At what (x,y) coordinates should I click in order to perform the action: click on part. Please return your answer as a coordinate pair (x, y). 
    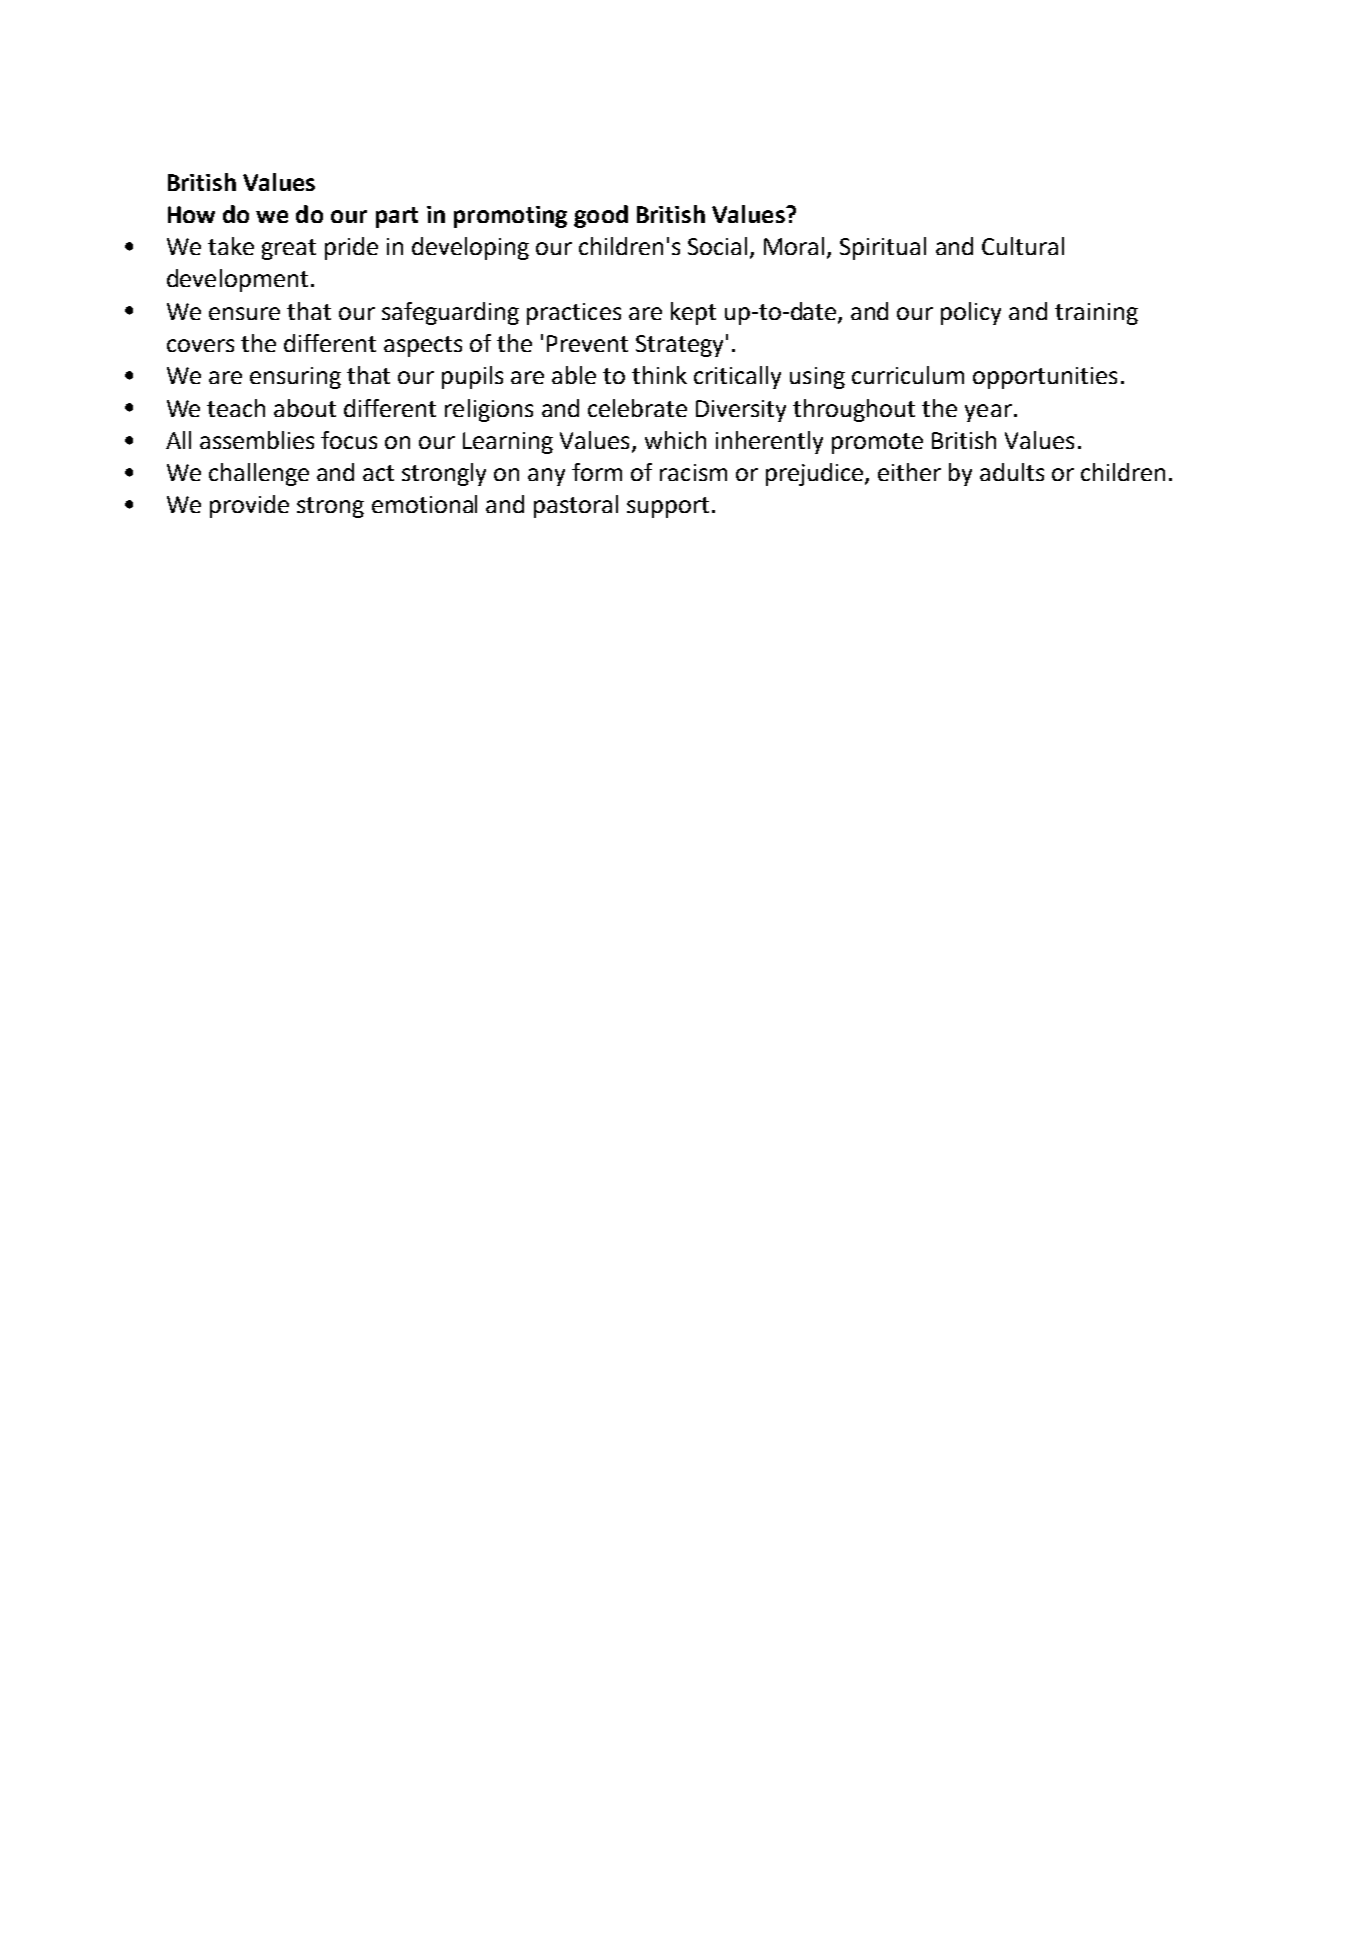
    Looking at the image, I should click on (397, 217).
